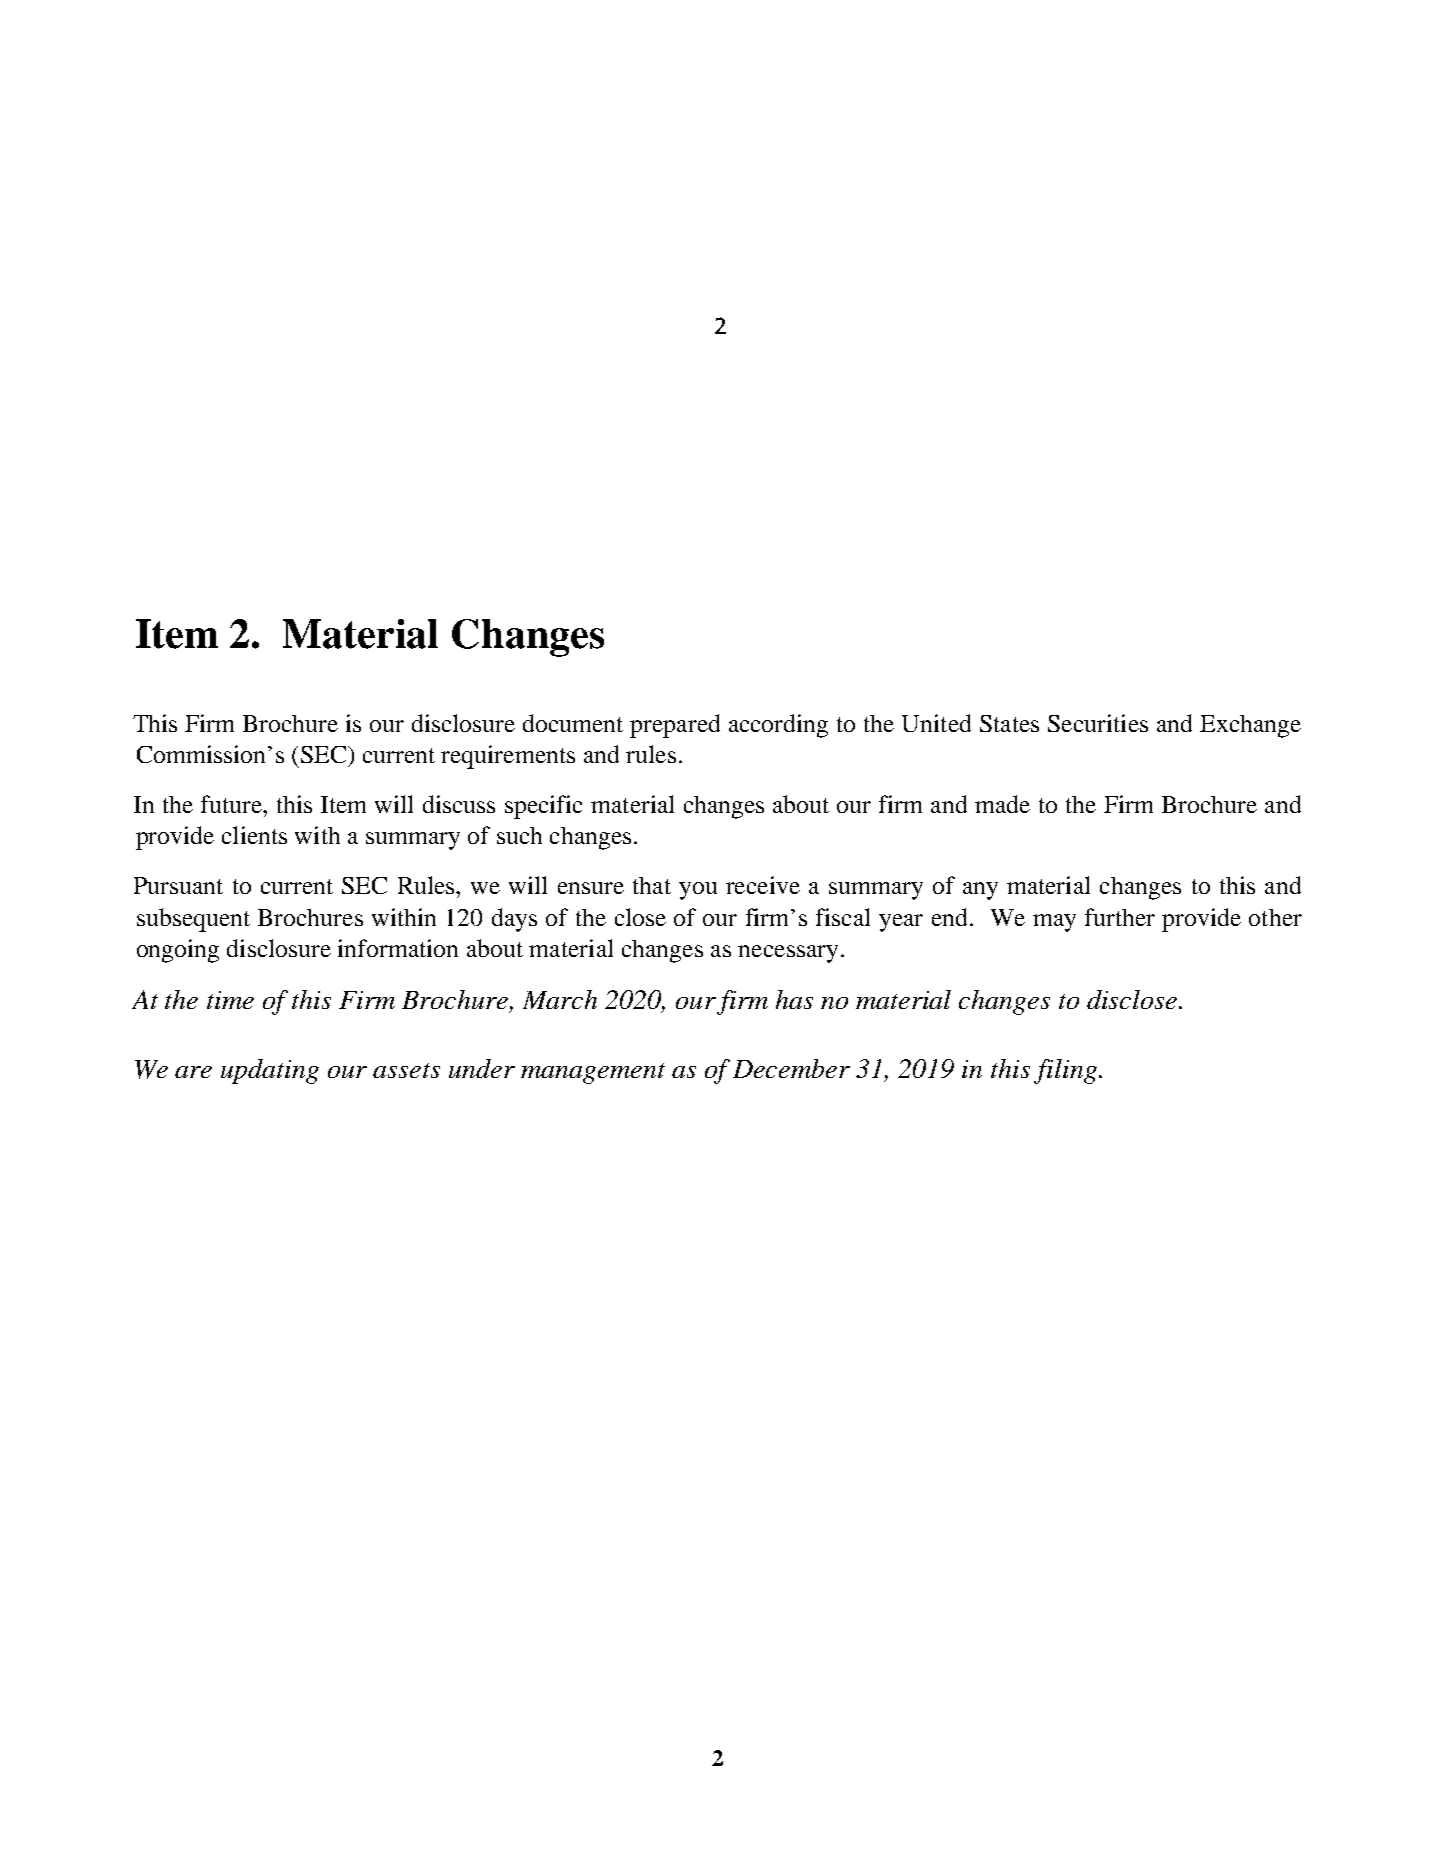 Image resolution: width=1436 pixels, height=1859 pixels. Describe the element at coordinates (1002, 804) in the page. I see `made` at that location.
